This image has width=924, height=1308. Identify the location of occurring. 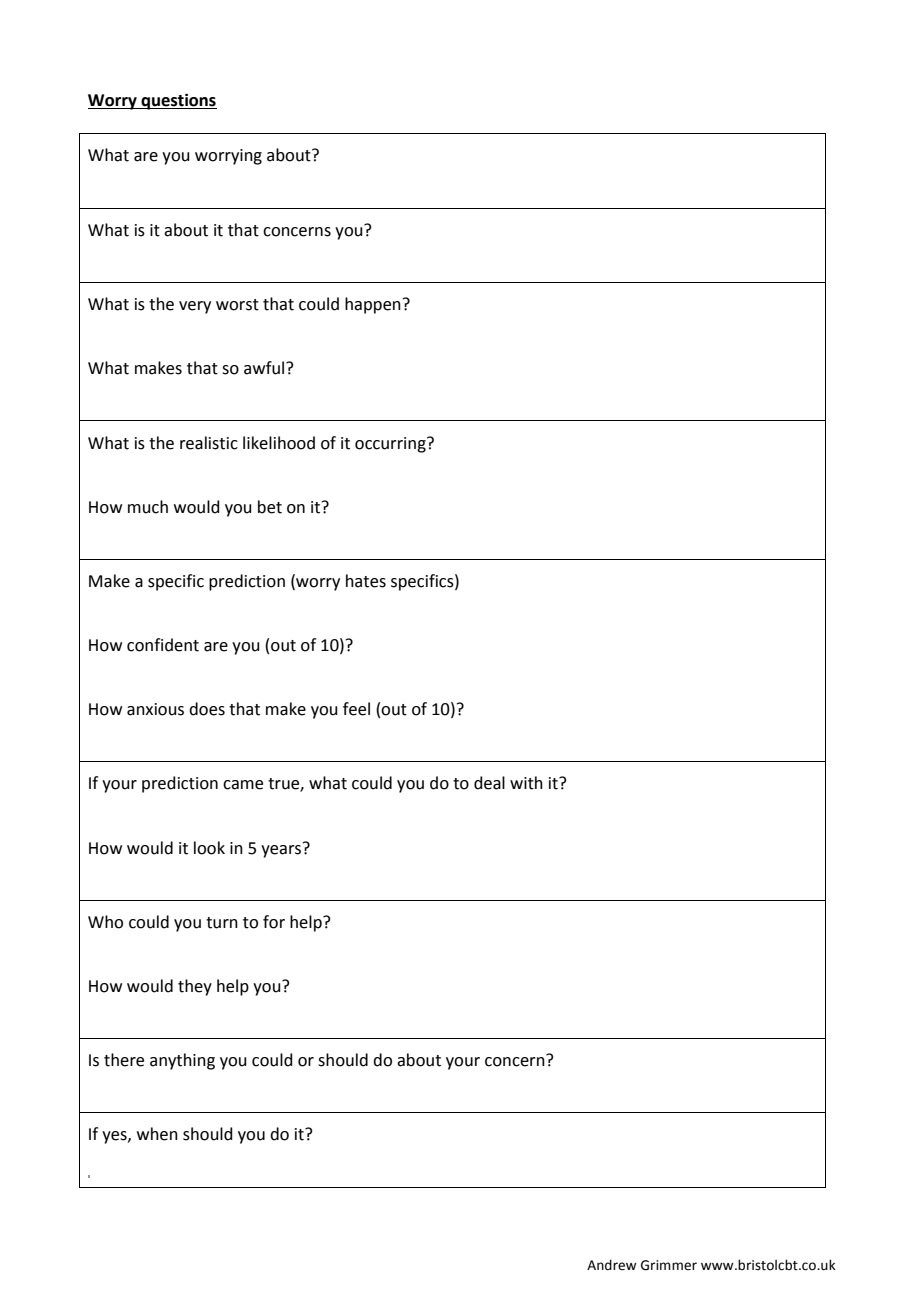
(391, 445).
